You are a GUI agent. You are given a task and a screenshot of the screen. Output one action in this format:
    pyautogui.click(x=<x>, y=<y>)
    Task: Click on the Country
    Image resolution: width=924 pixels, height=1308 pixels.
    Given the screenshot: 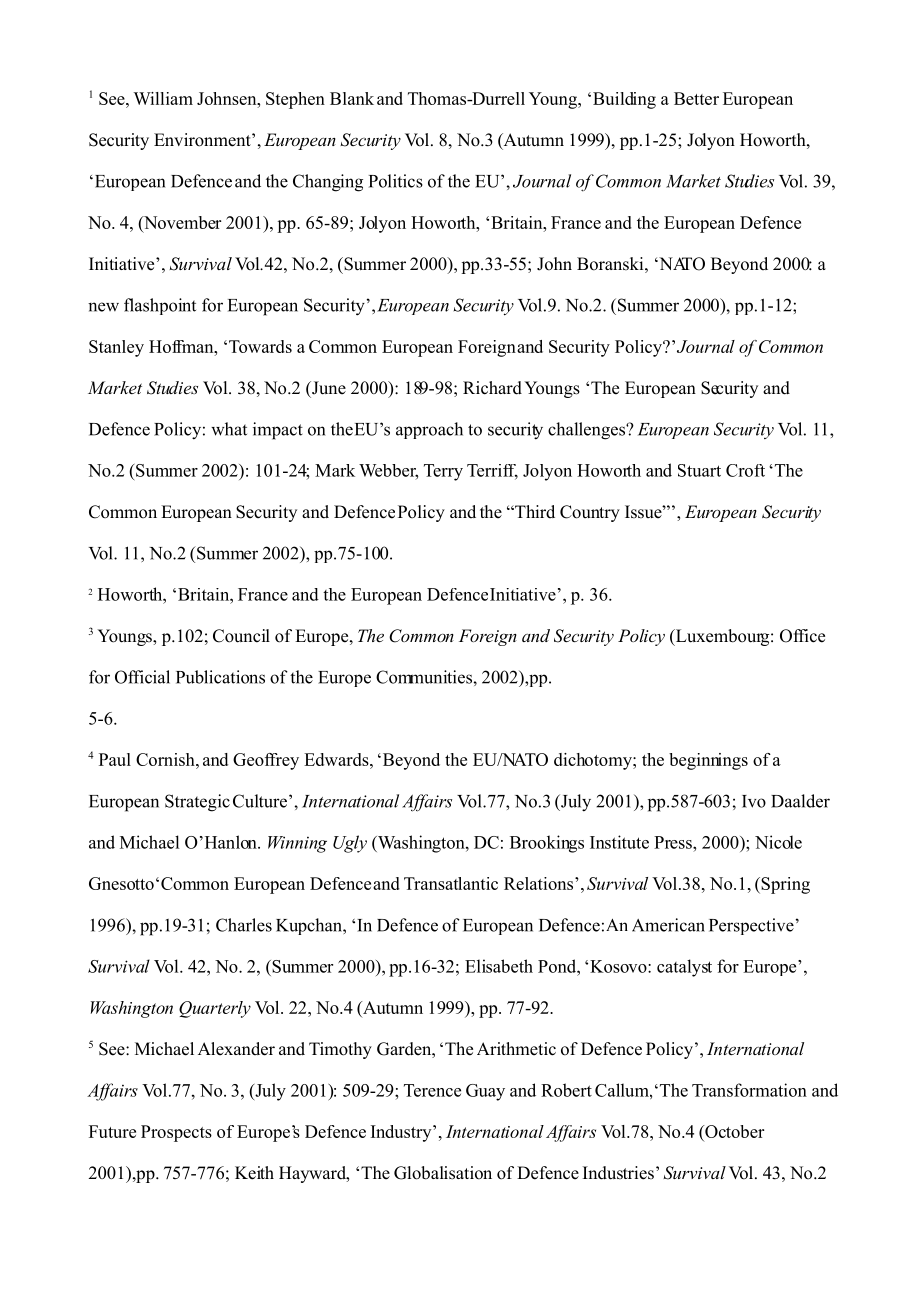 What is the action you would take?
    pyautogui.click(x=590, y=513)
